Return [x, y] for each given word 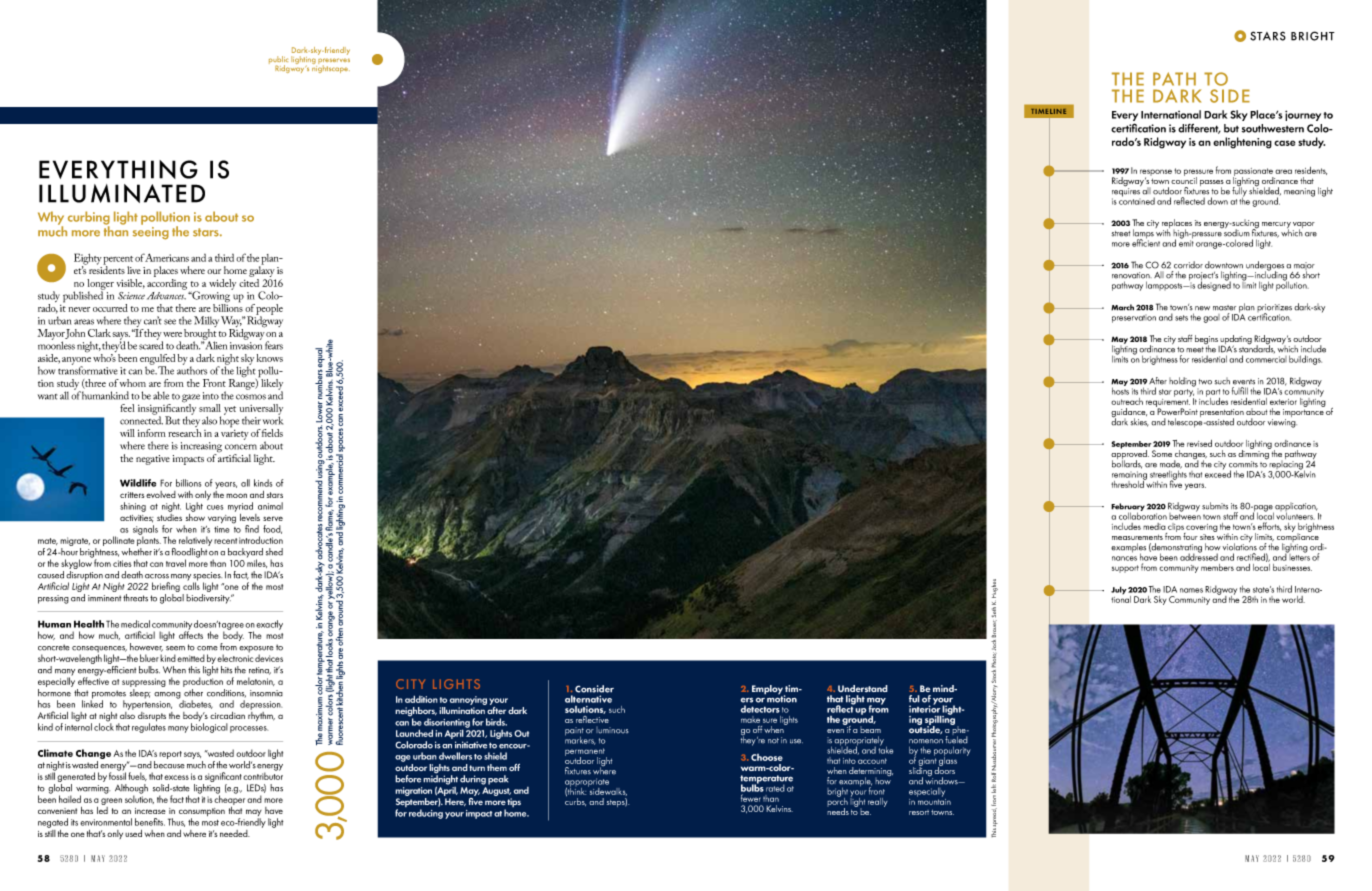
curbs [575, 800]
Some [1162, 453]
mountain [934, 800]
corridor [1188, 265]
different [1199, 129]
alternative [588, 699]
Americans [167, 257]
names [1191, 590]
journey [1303, 115]
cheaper [229, 800]
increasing [201, 448]
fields [272, 433]
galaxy [262, 272]
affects [191, 634]
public [278, 61]
